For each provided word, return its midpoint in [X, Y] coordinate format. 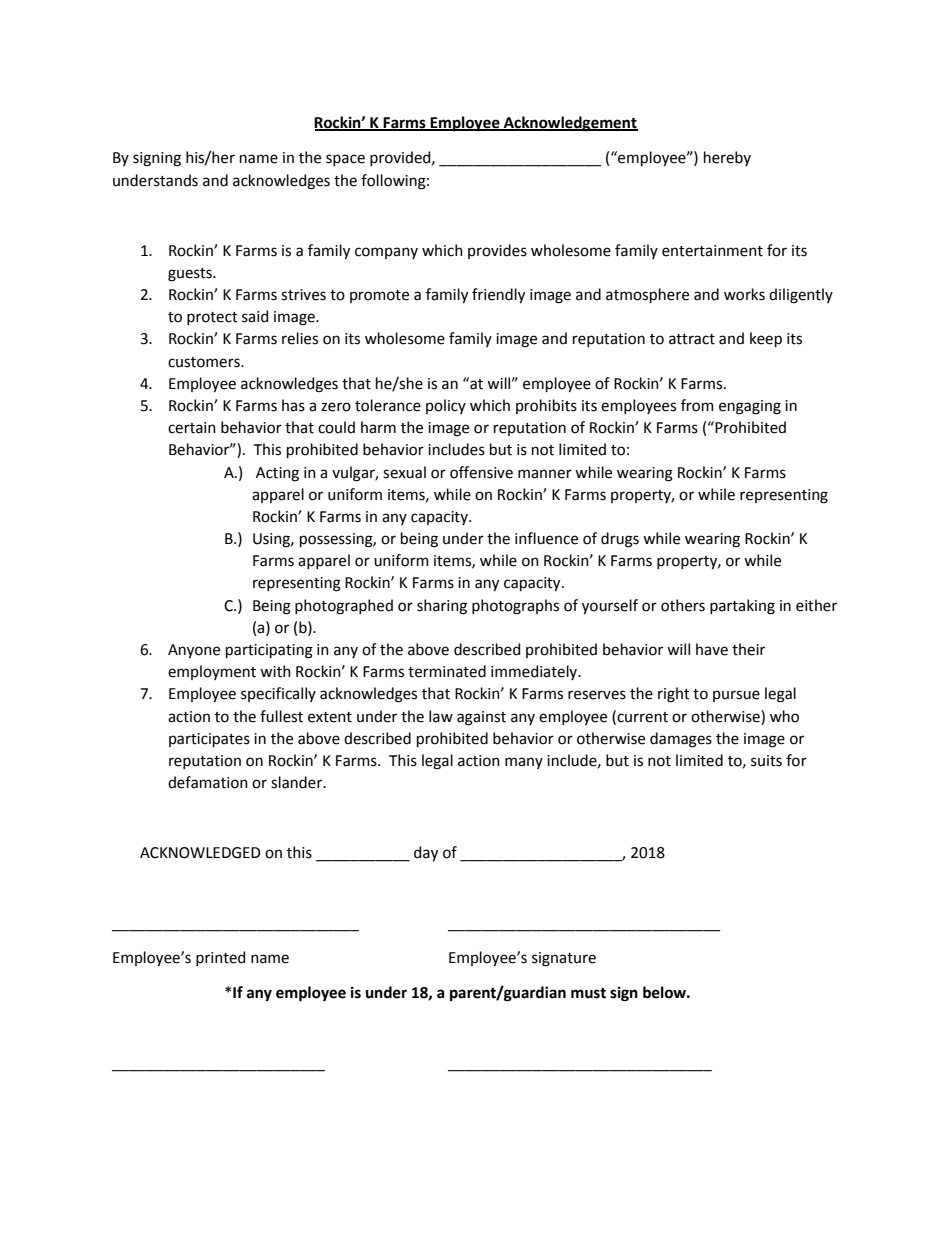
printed [220, 958]
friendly [498, 295]
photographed [344, 607]
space [345, 160]
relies [300, 338]
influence [546, 538]
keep [766, 339]
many [524, 763]
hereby [727, 158]
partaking [742, 607]
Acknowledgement [570, 124]
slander [298, 782]
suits [766, 761]
